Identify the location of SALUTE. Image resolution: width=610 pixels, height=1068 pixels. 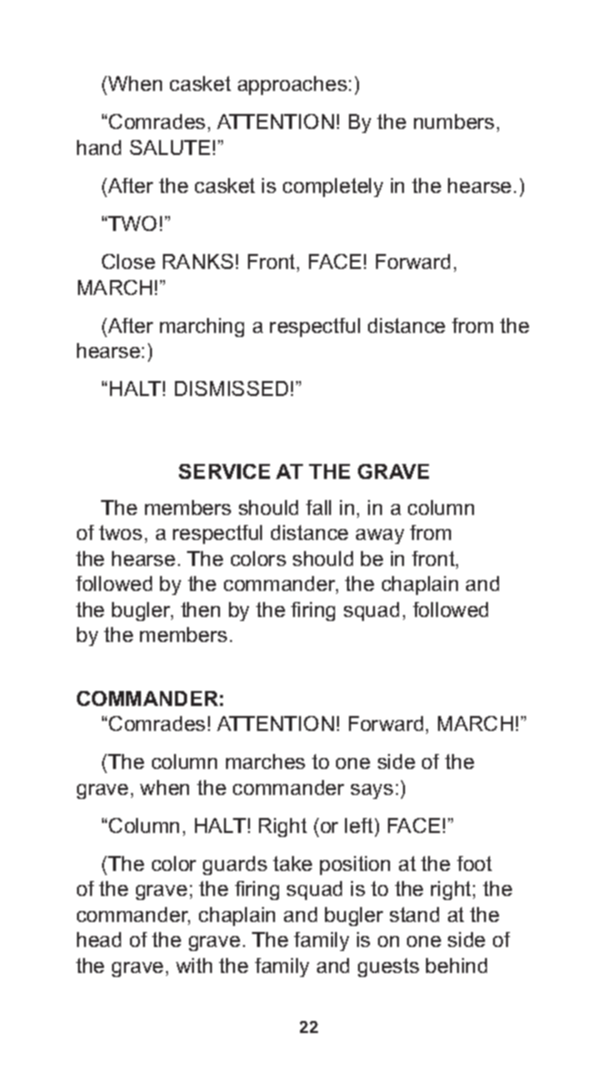
(170, 147).
